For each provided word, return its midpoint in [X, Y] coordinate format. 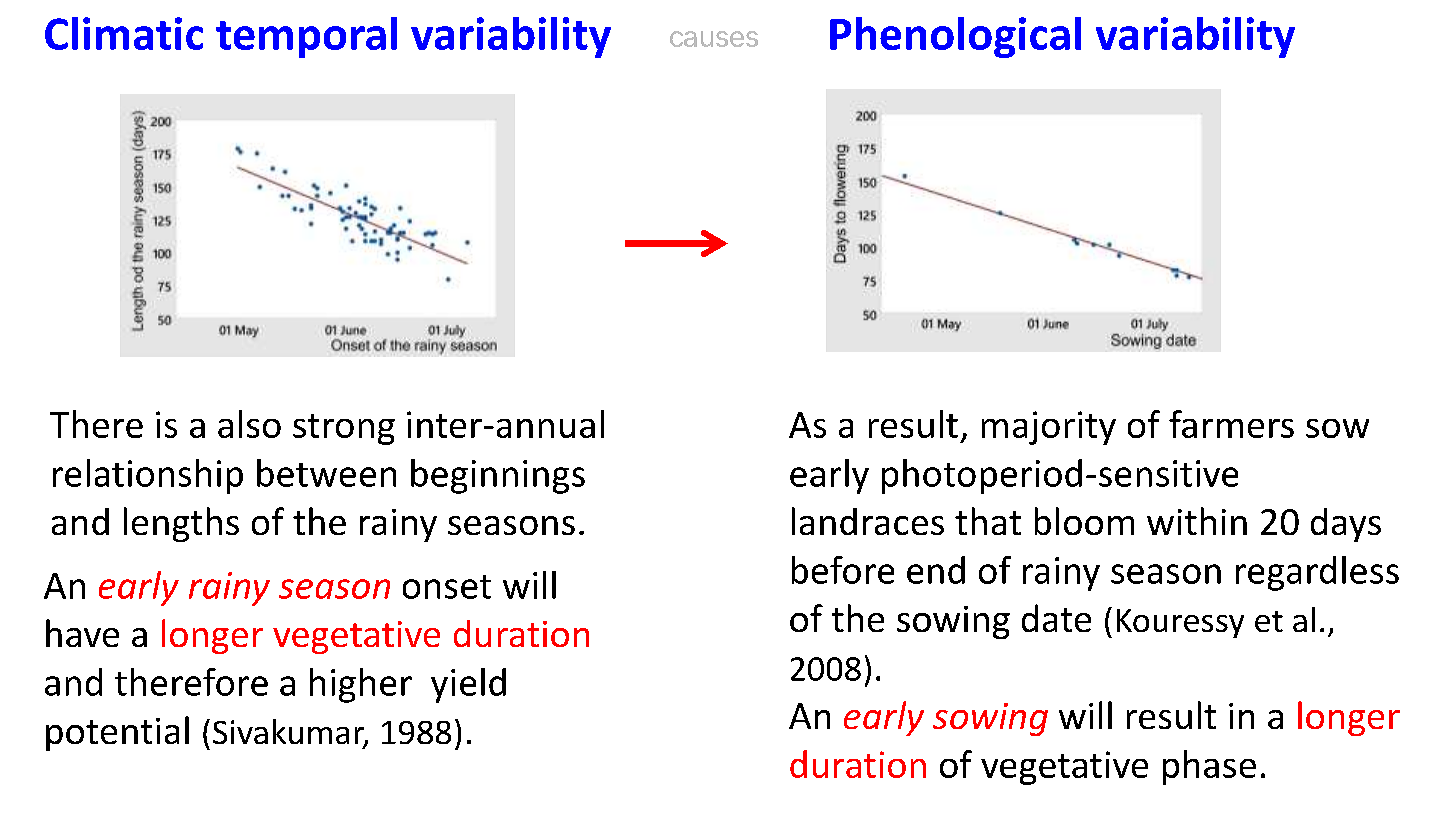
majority [1049, 428]
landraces [868, 521]
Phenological [955, 37]
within [1197, 521]
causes [714, 39]
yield [468, 685]
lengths [181, 524]
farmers [1231, 424]
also [249, 424]
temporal [306, 37]
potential [117, 733]
